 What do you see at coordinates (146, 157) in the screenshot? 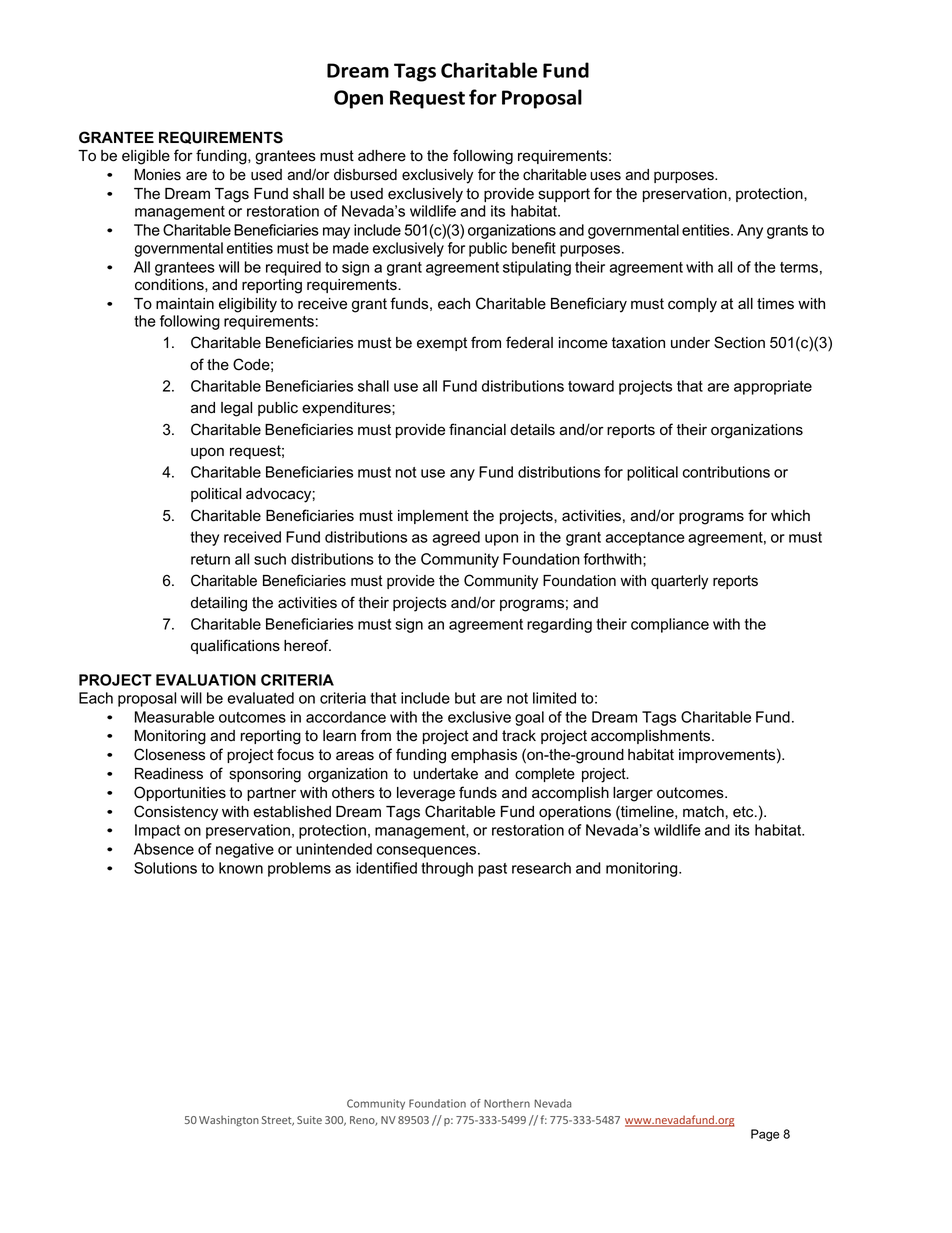
I see `eligible` at bounding box center [146, 157].
